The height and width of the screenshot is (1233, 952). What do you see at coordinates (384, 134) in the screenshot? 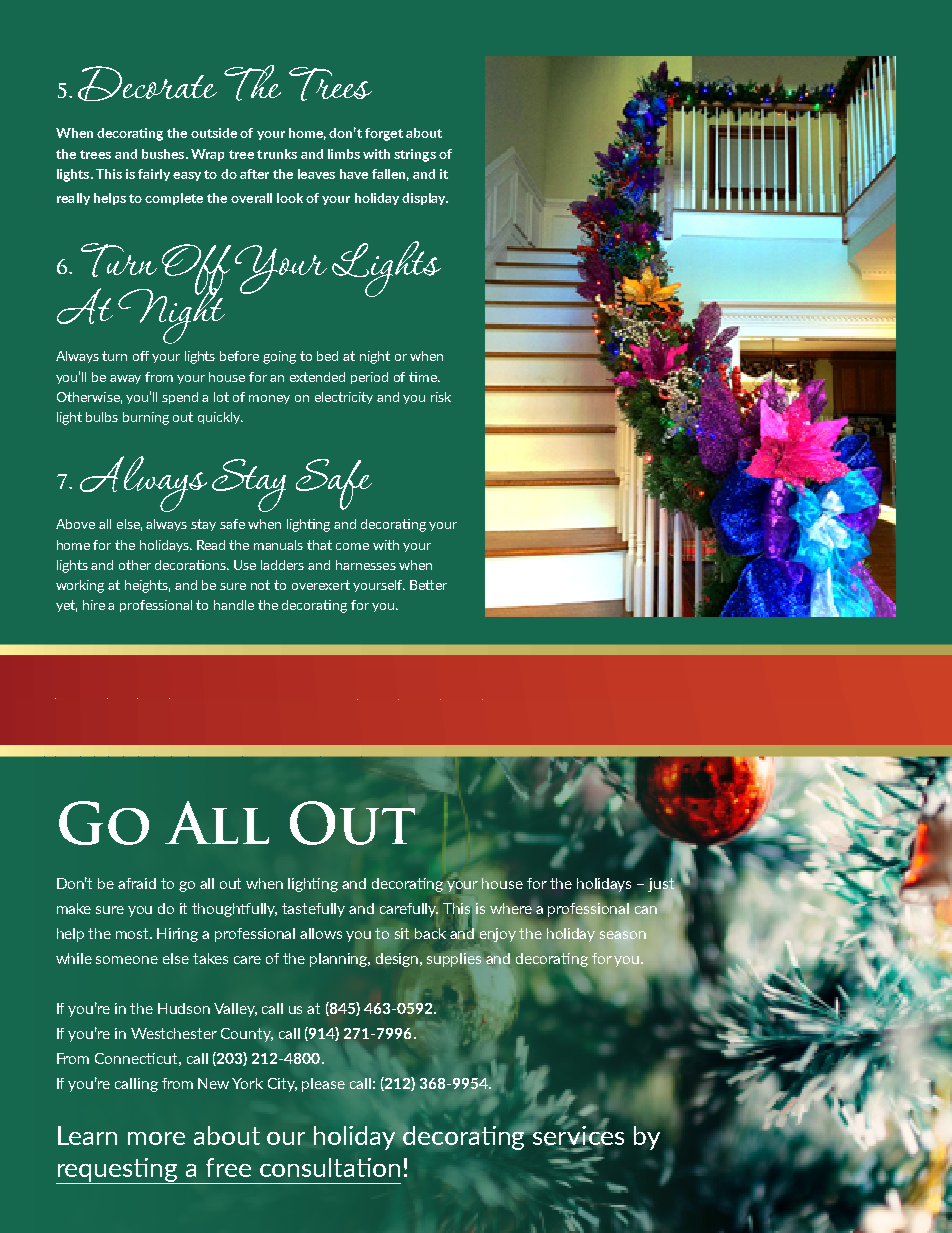
I see `forget` at bounding box center [384, 134].
